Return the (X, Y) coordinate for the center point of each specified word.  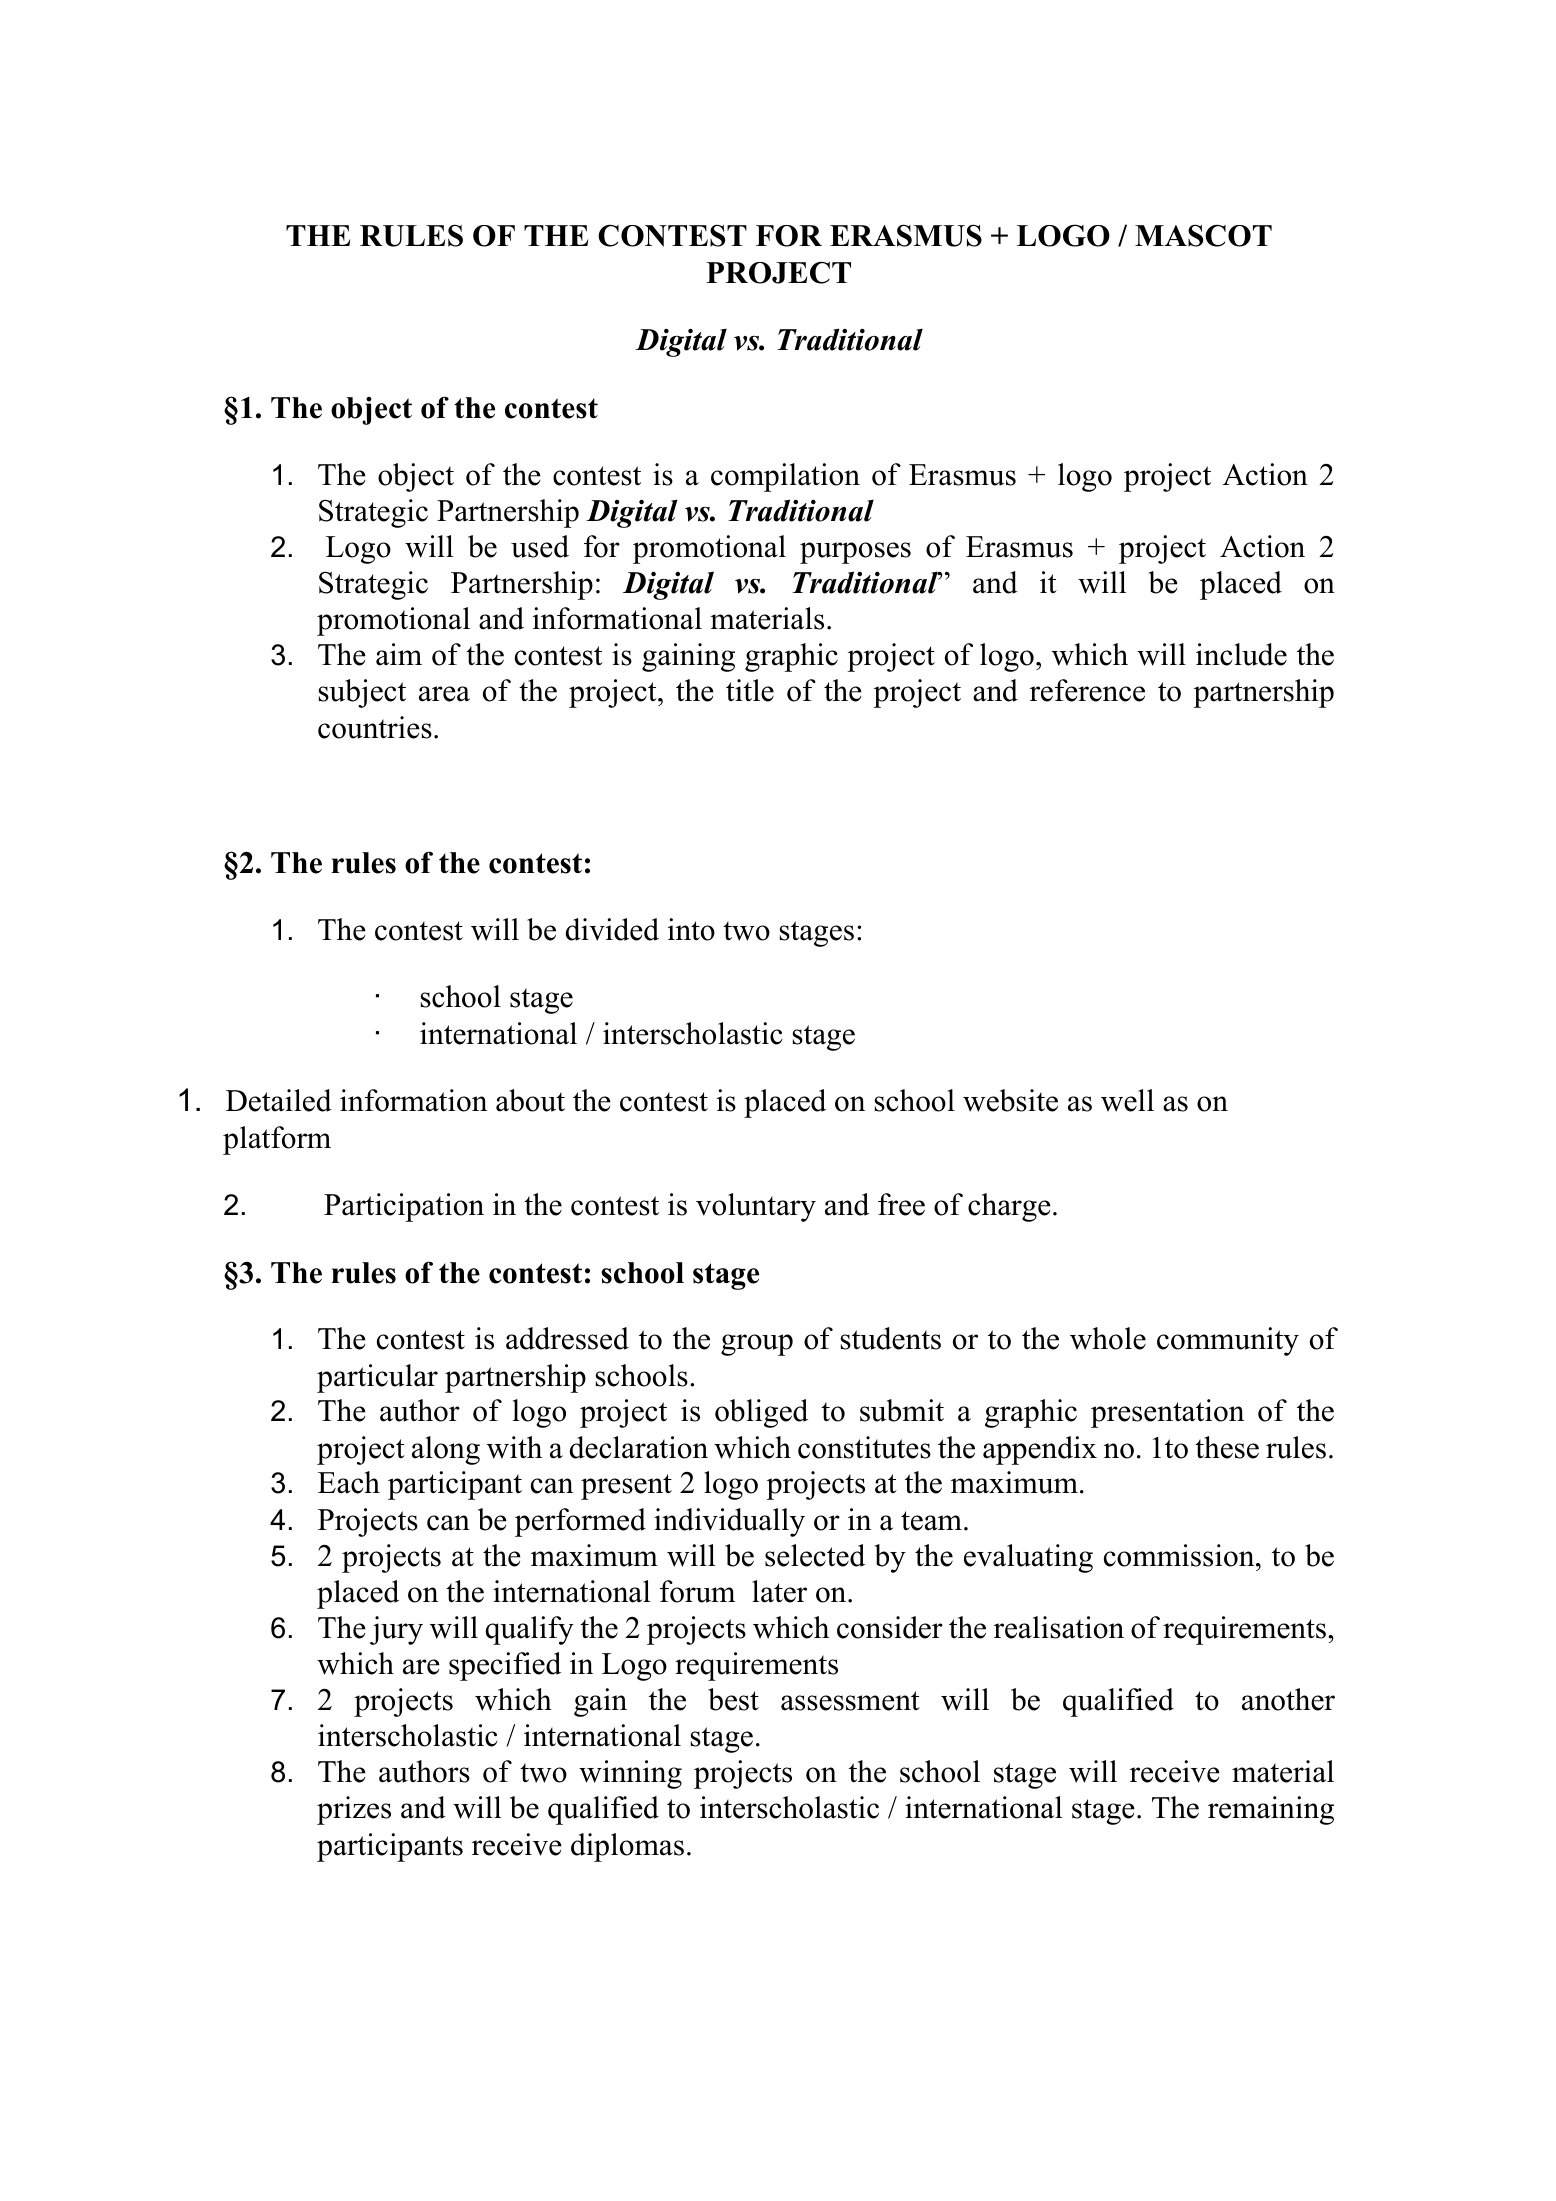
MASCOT (1203, 235)
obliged (761, 1413)
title (750, 690)
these (1227, 1447)
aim (399, 654)
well (1127, 1100)
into (691, 929)
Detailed (279, 1100)
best (733, 1699)
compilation (785, 477)
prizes (354, 1810)
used (540, 546)
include (1241, 654)
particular (377, 1378)
